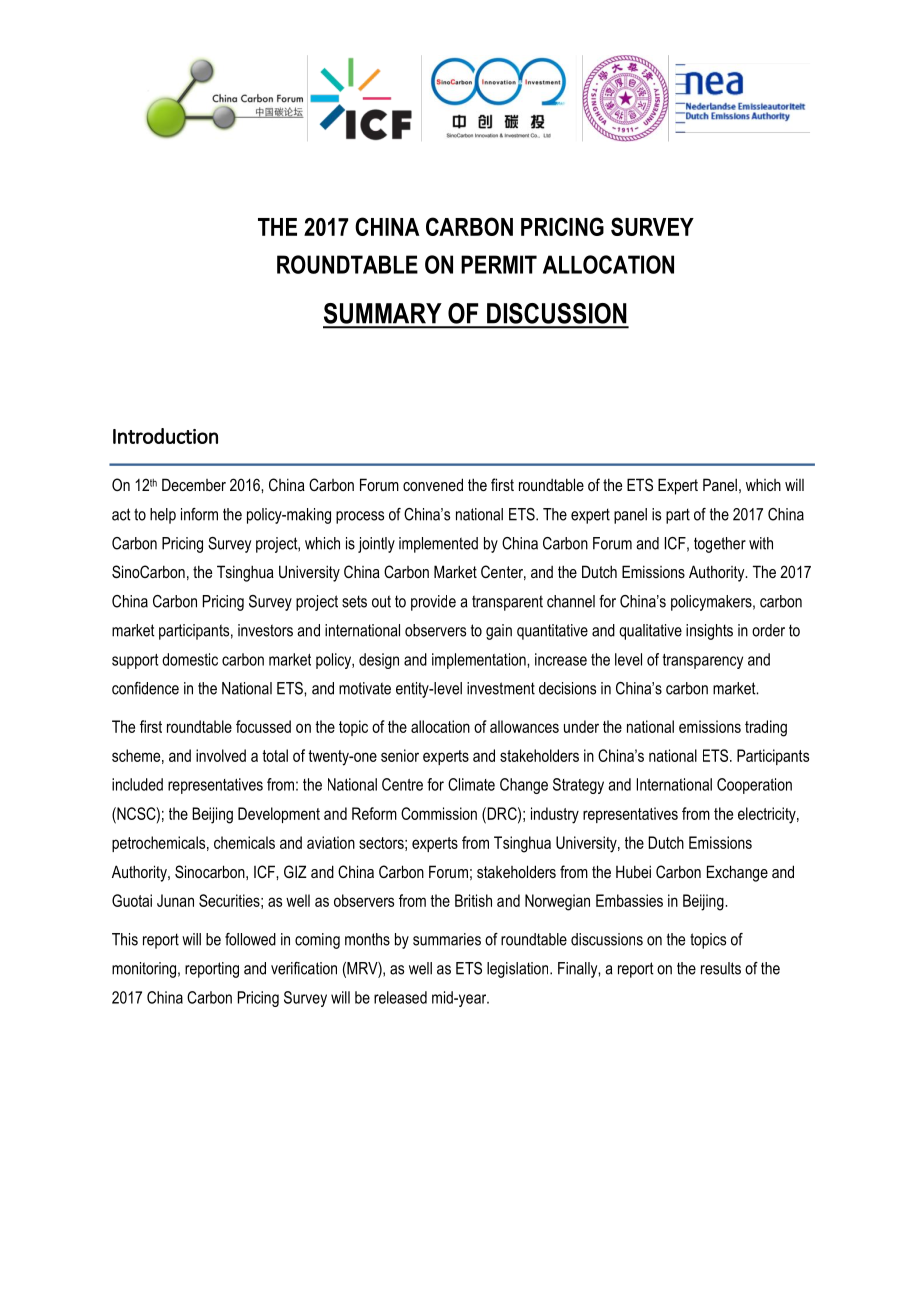 Image resolution: width=924 pixels, height=1308 pixels. I want to click on convened, so click(433, 484).
